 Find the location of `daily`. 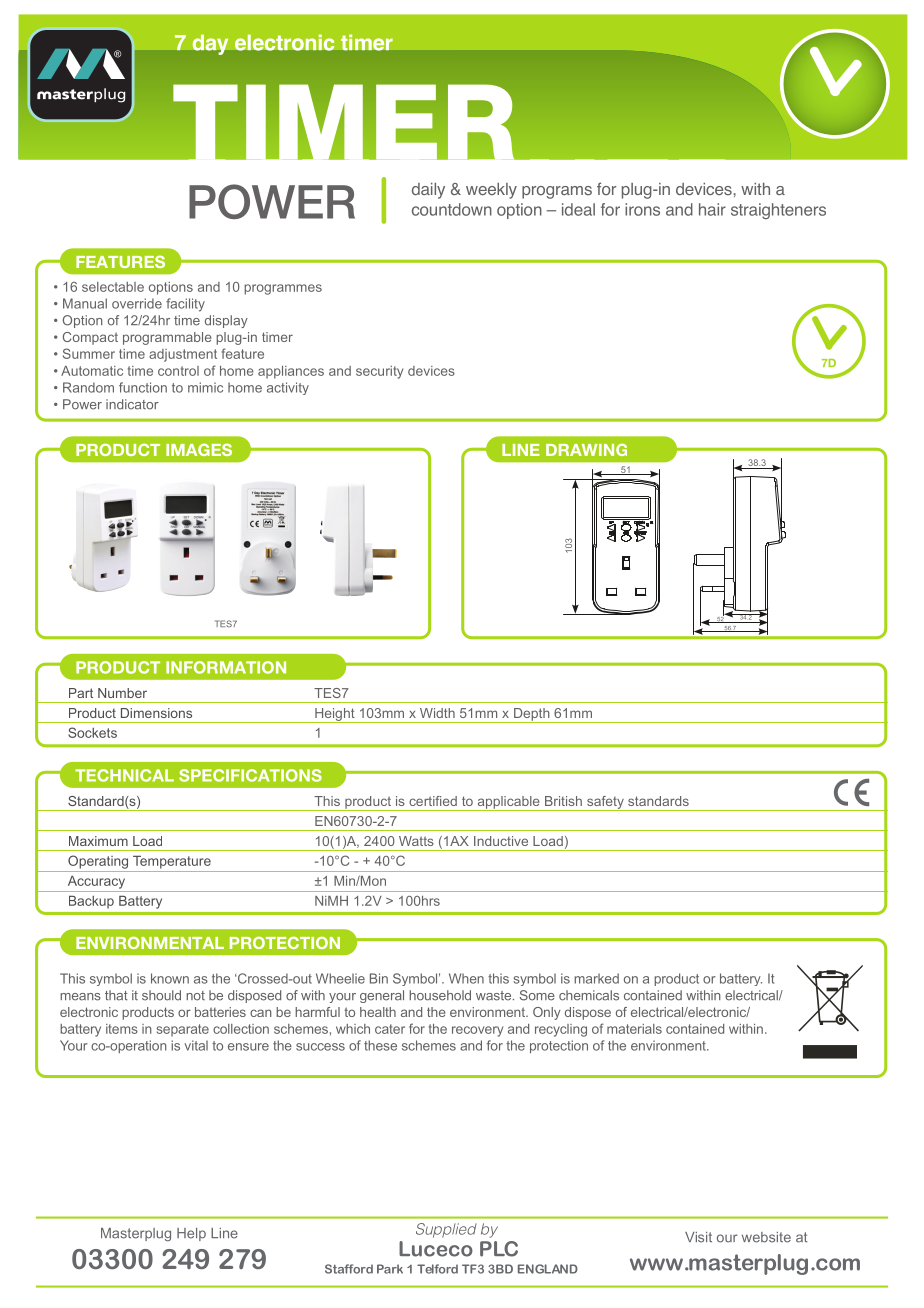

daily is located at coordinates (428, 191).
